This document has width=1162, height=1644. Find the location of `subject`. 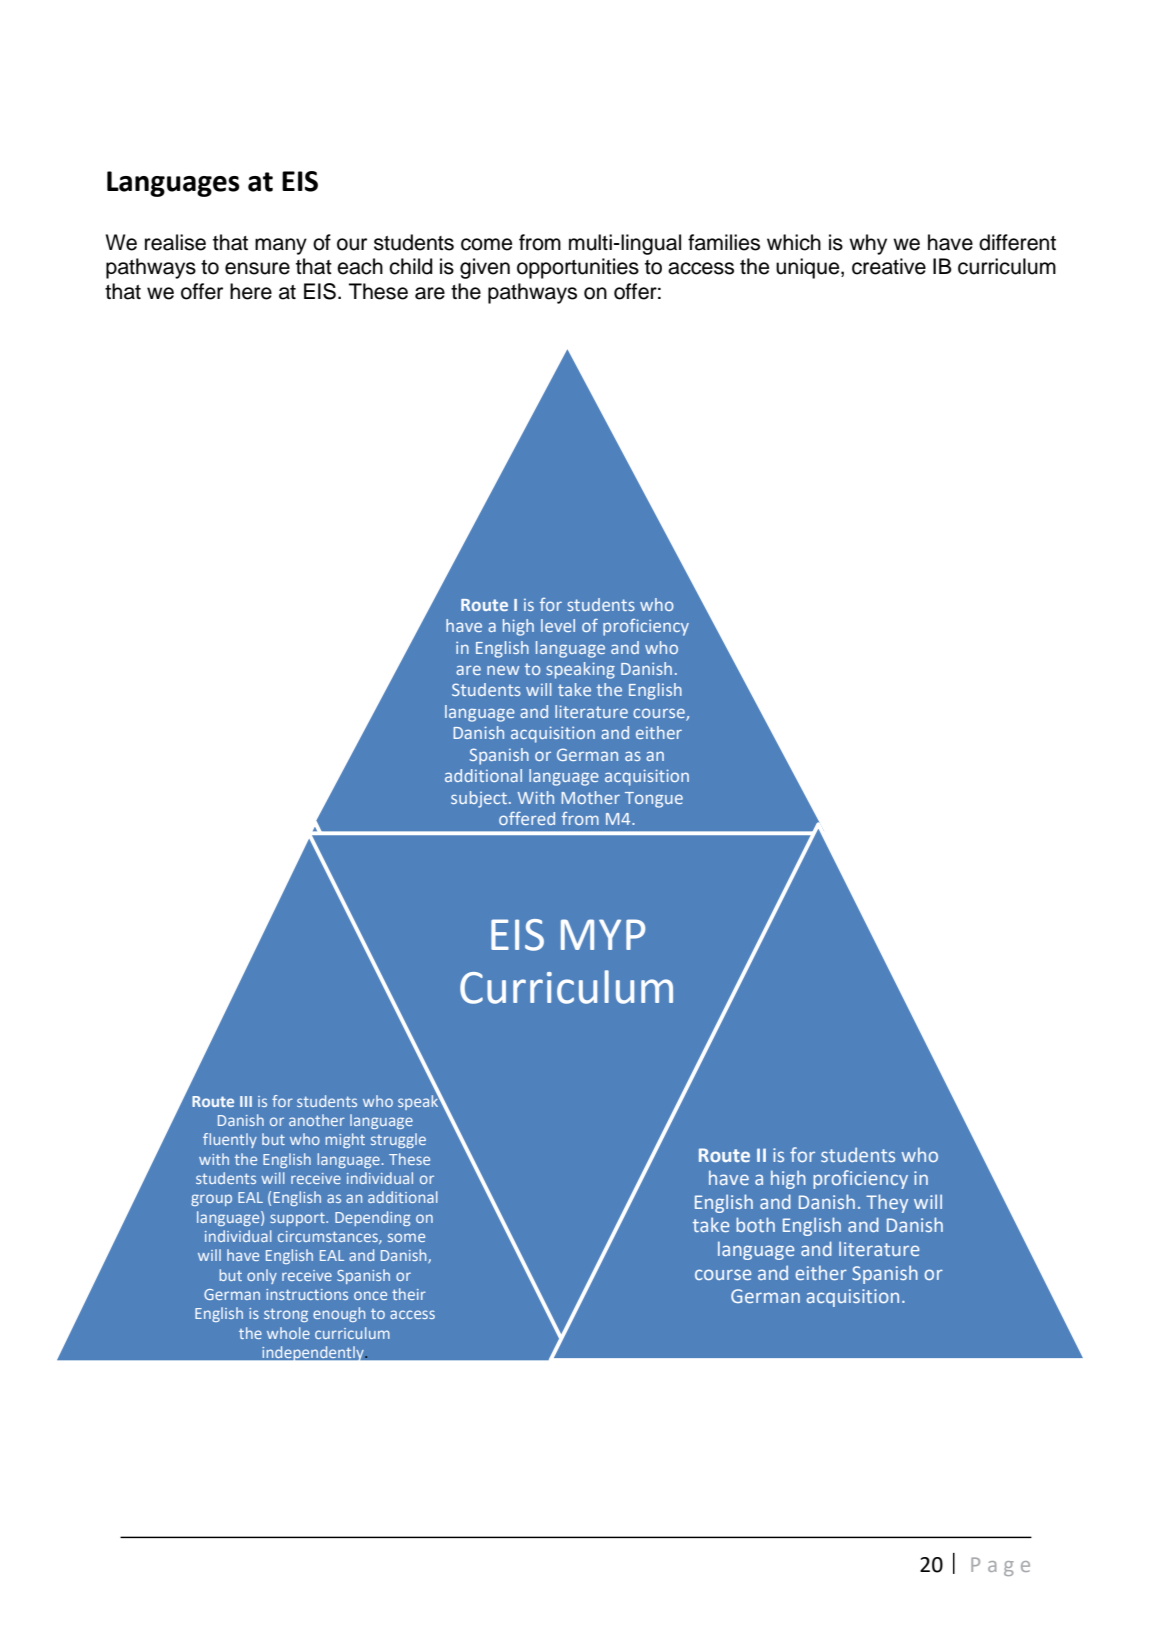

subject is located at coordinates (480, 799).
